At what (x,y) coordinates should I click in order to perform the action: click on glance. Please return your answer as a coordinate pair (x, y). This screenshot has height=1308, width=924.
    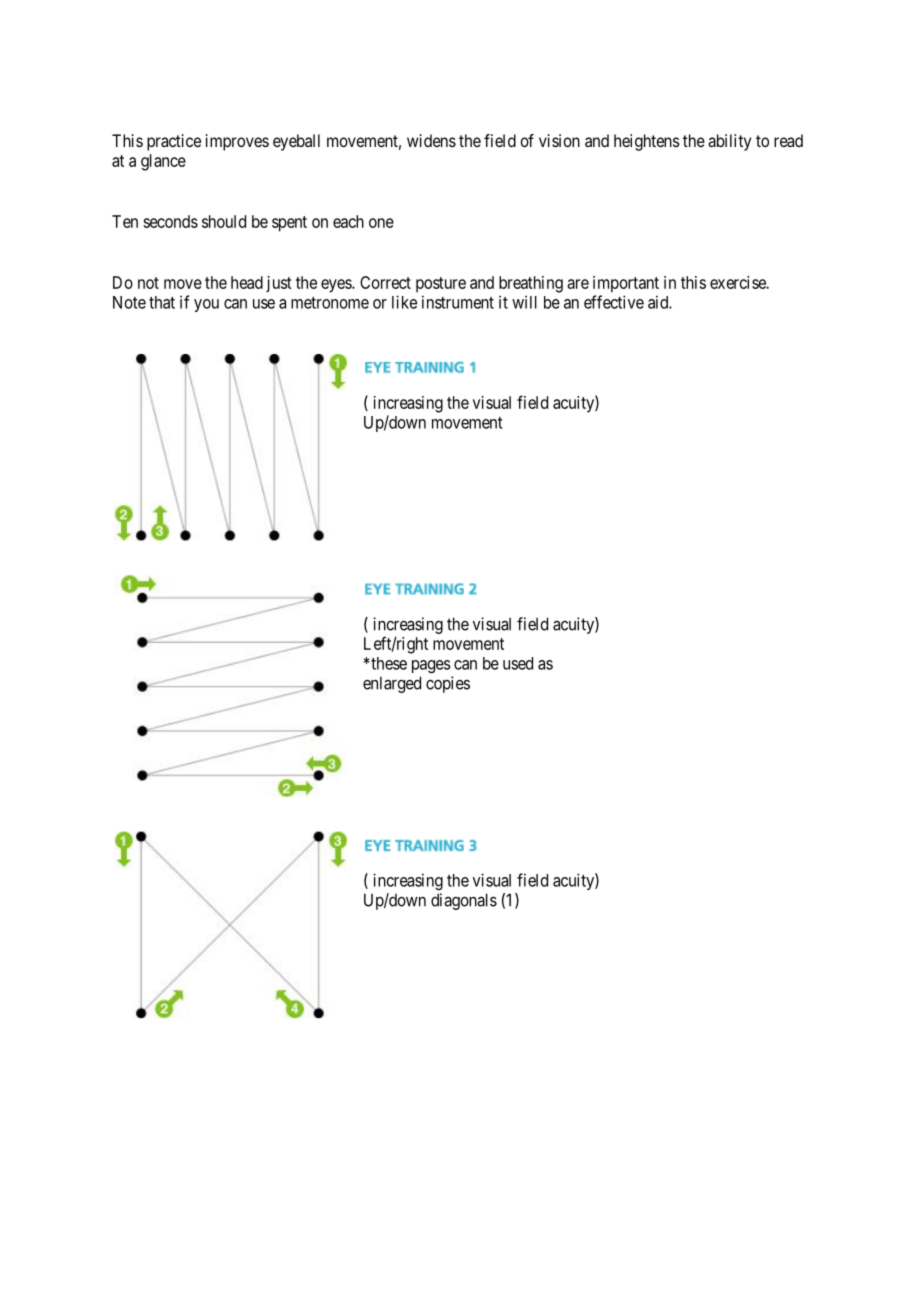
    Looking at the image, I should click on (163, 162).
